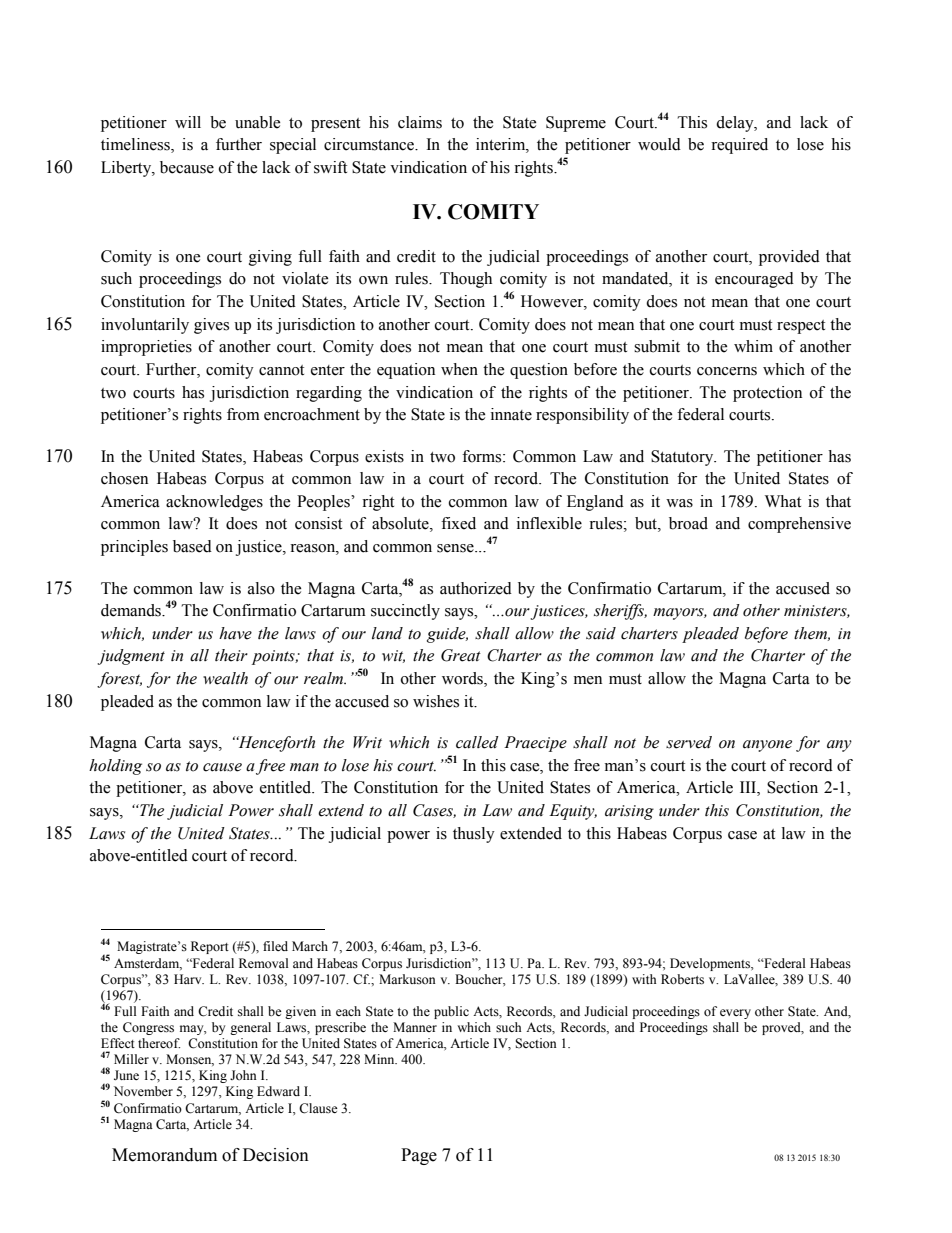 The height and width of the page is (1233, 952). I want to click on forms, so click(483, 456).
